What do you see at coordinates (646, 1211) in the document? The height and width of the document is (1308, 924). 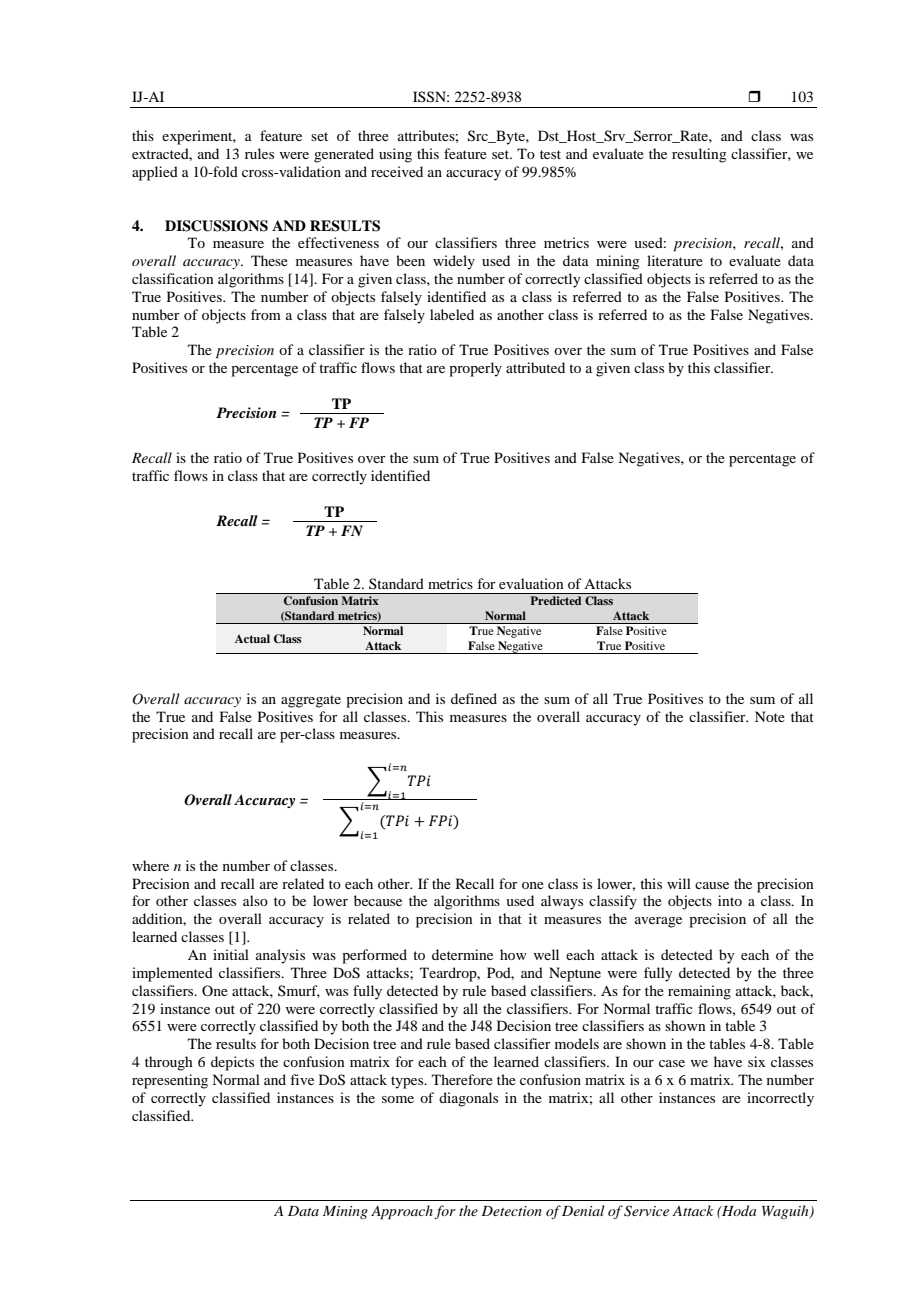 I see `Service` at bounding box center [646, 1211].
